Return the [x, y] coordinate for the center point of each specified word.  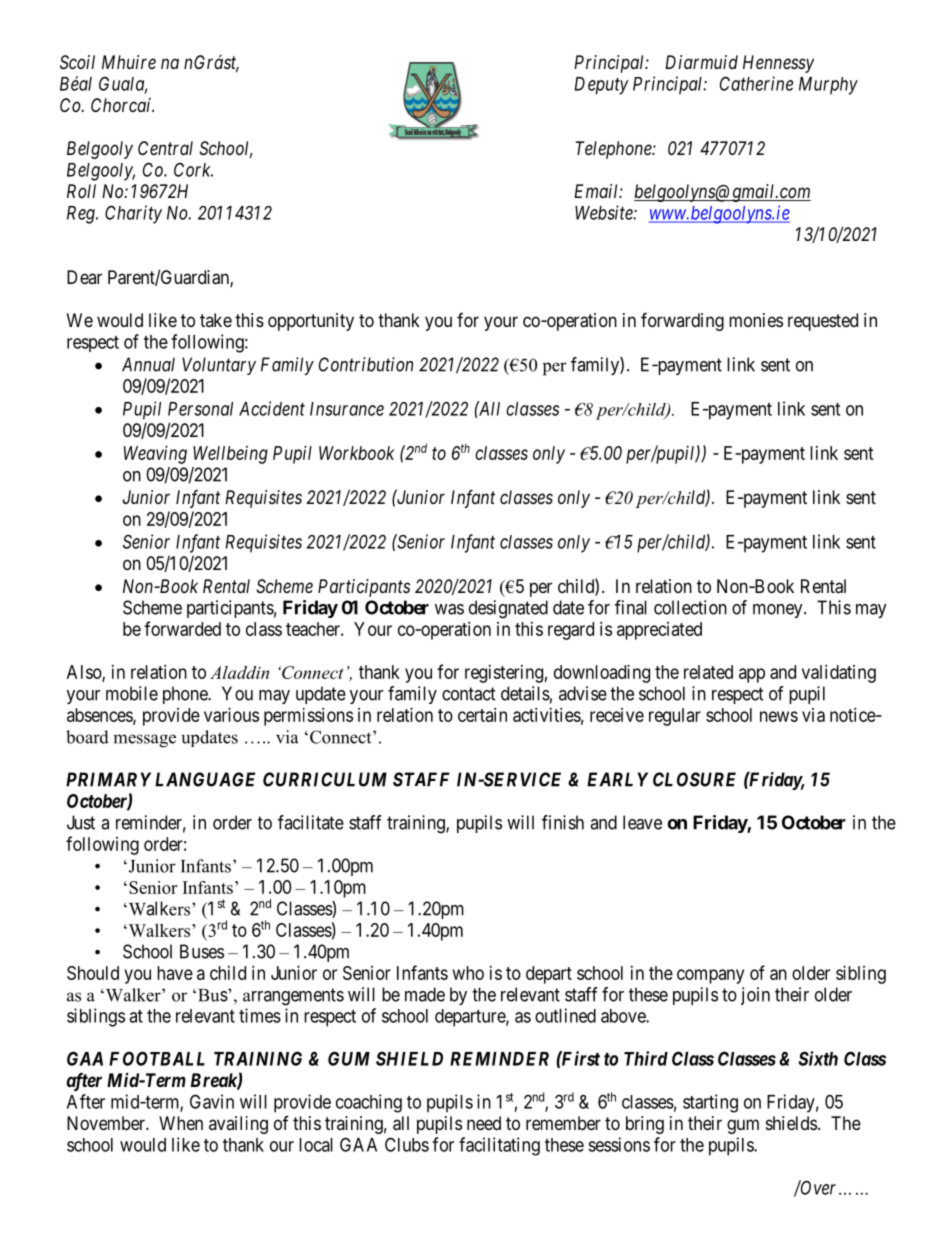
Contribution [366, 364]
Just [81, 822]
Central [165, 148]
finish [563, 822]
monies [756, 320]
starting [710, 1103]
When [181, 1123]
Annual [148, 364]
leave [642, 822]
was [449, 609]
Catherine [756, 83]
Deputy [601, 86]
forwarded [182, 628]
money [779, 611]
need [484, 1123]
